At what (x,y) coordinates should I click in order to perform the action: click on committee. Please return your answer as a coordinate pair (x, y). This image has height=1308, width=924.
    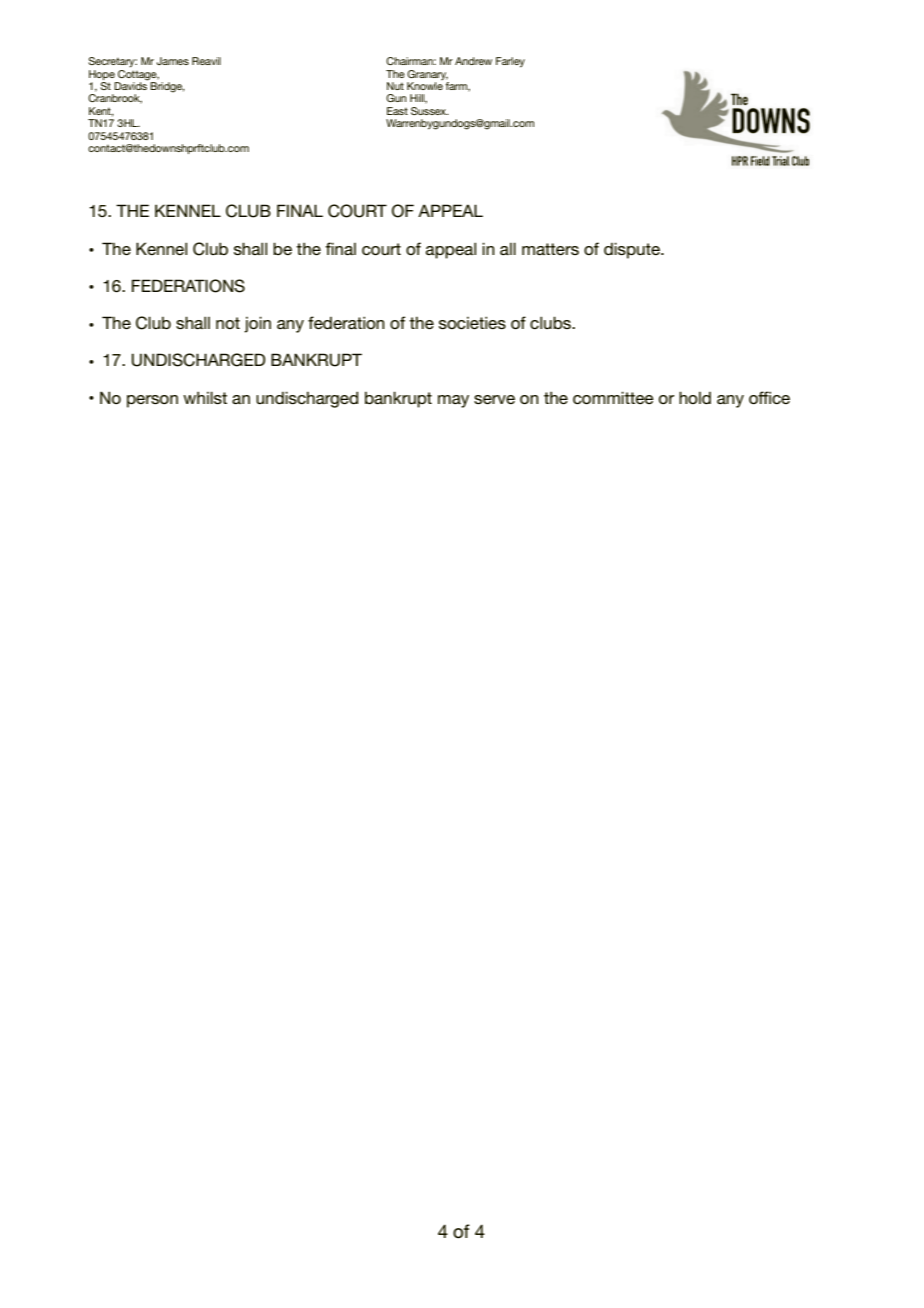
    Looking at the image, I should click on (613, 397).
